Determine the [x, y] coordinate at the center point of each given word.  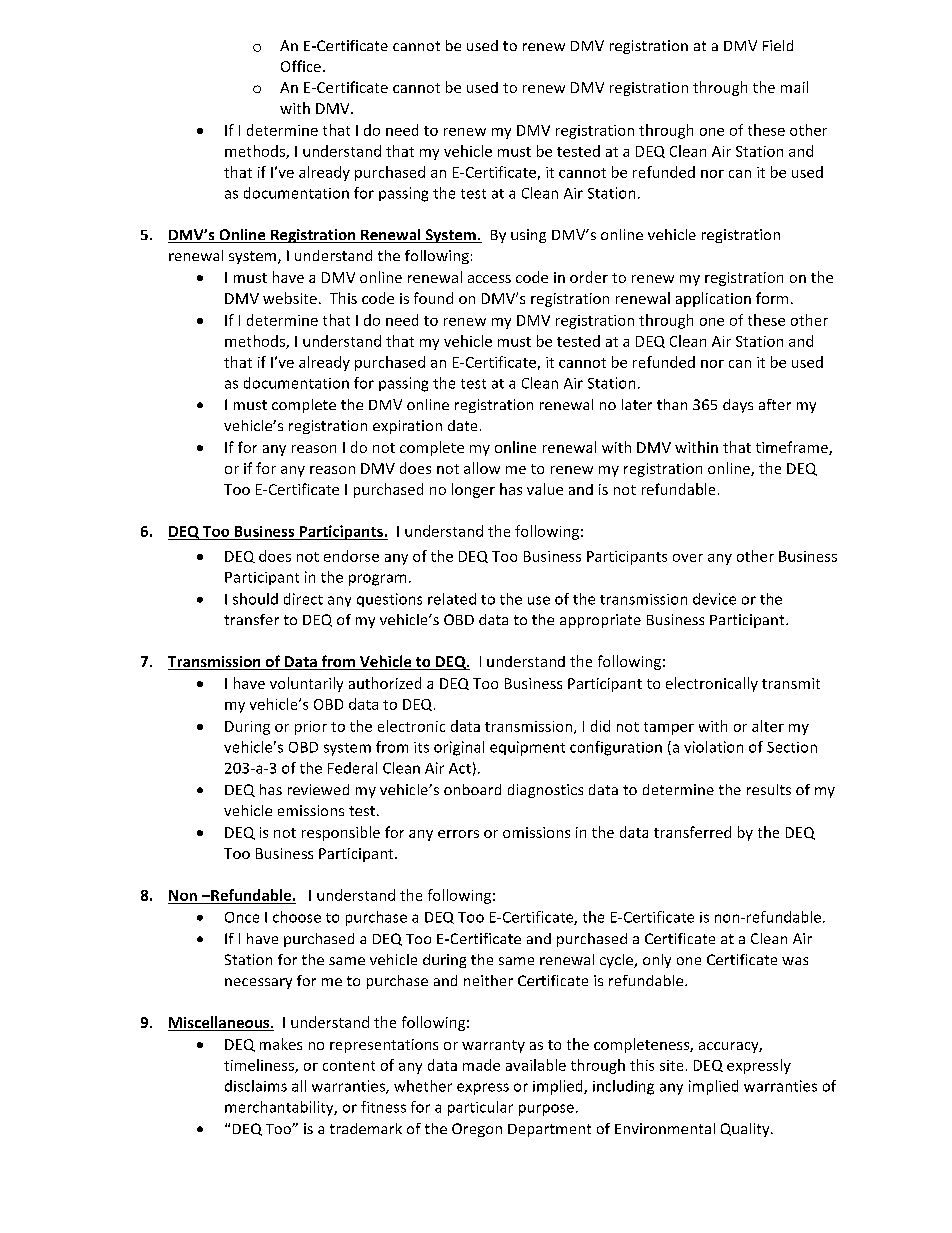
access [489, 279]
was [795, 961]
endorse [351, 556]
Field [778, 45]
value [545, 489]
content [349, 1066]
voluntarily [306, 684]
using [528, 236]
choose [297, 917]
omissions [536, 832]
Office [301, 66]
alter [768, 726]
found [433, 298]
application [713, 299]
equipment [527, 748]
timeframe [793, 448]
